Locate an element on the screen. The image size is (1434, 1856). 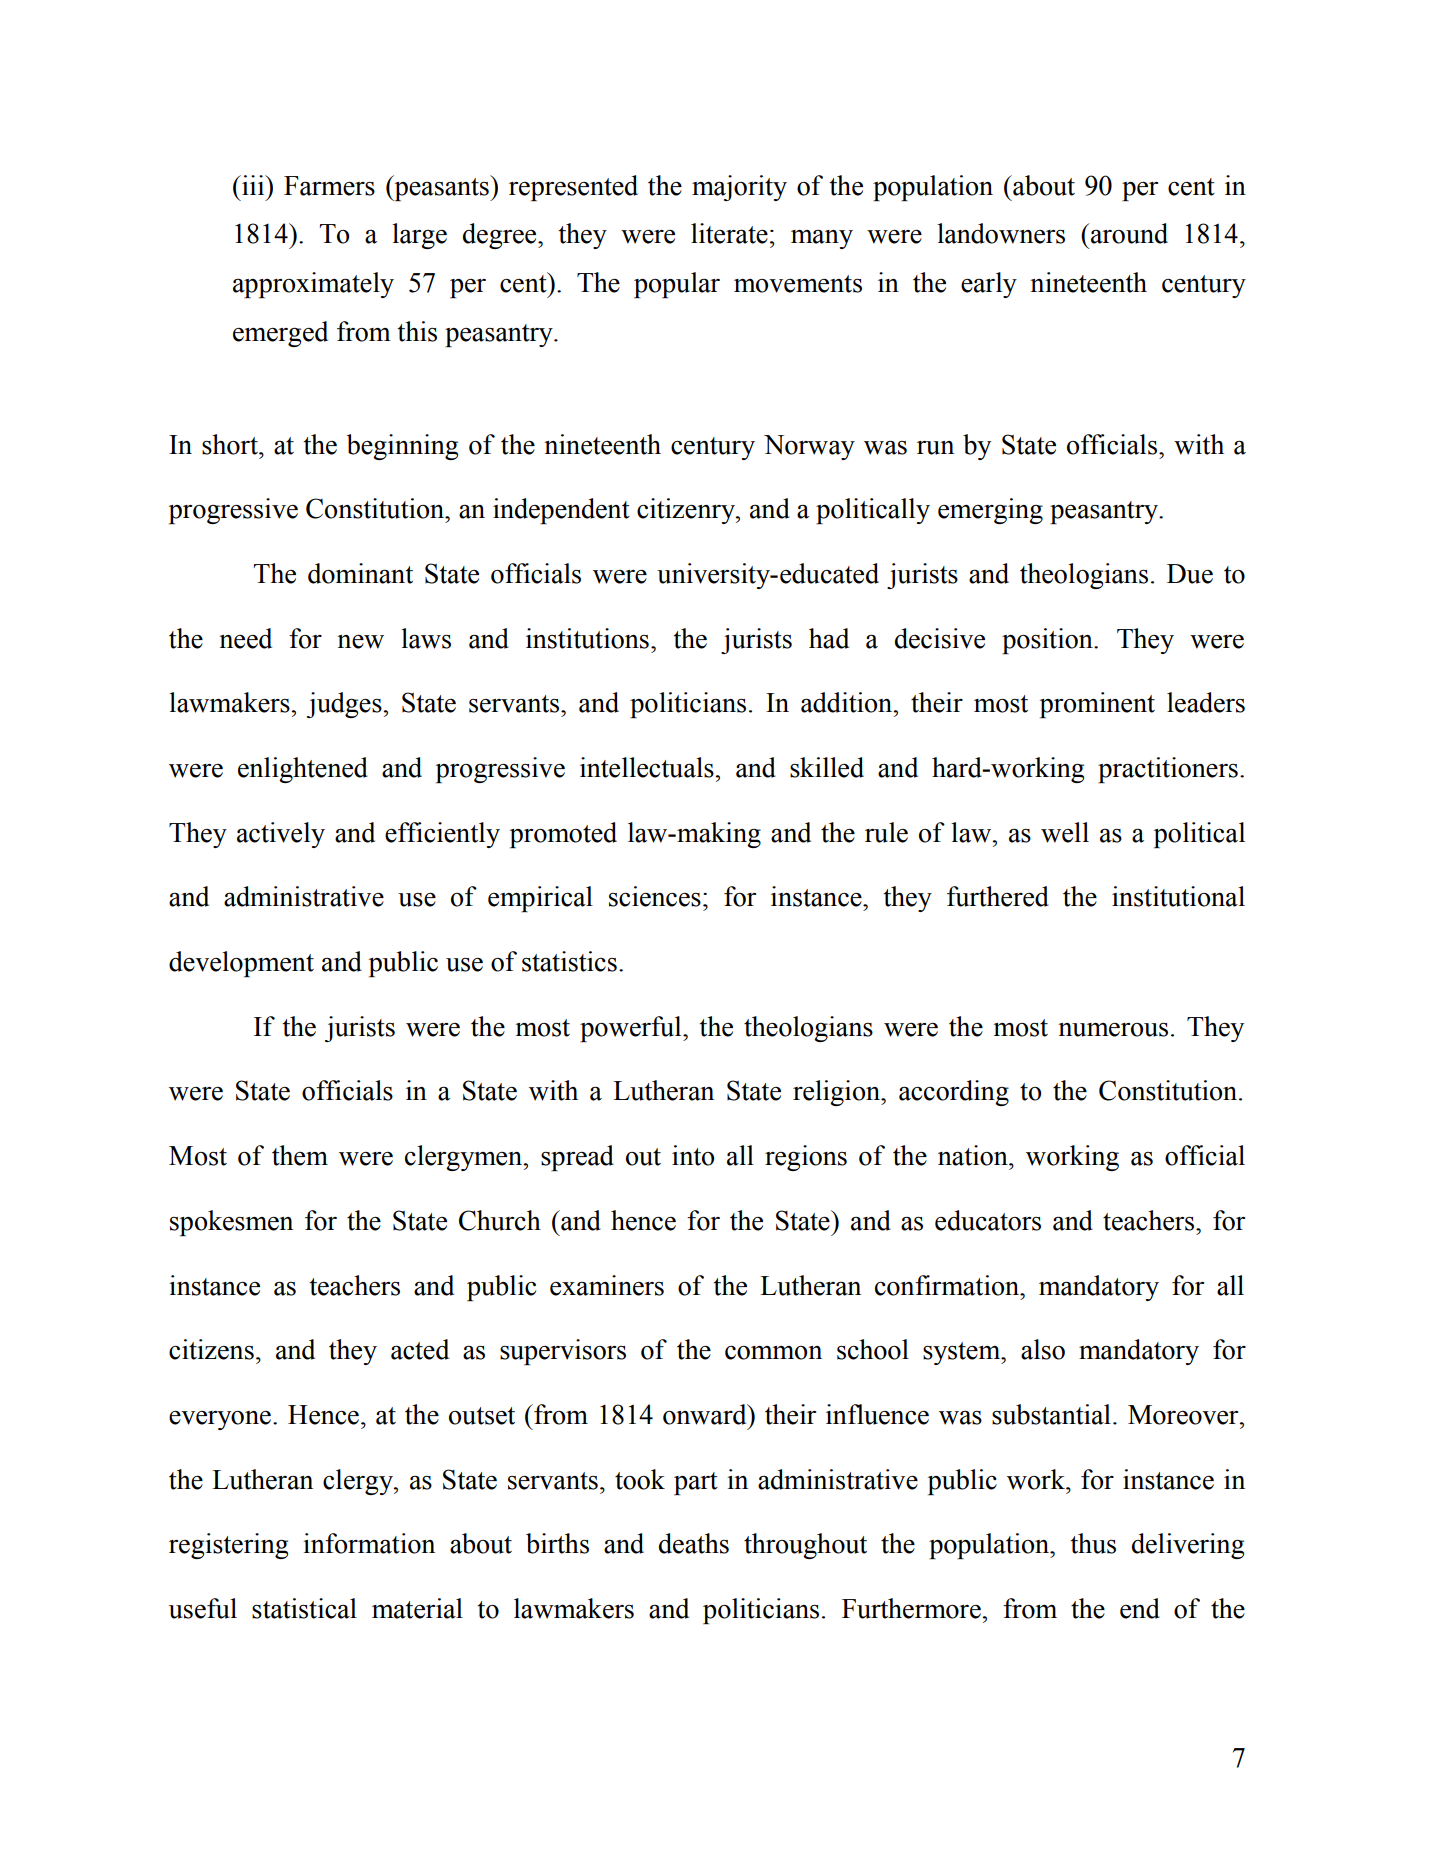
information is located at coordinates (369, 1543).
